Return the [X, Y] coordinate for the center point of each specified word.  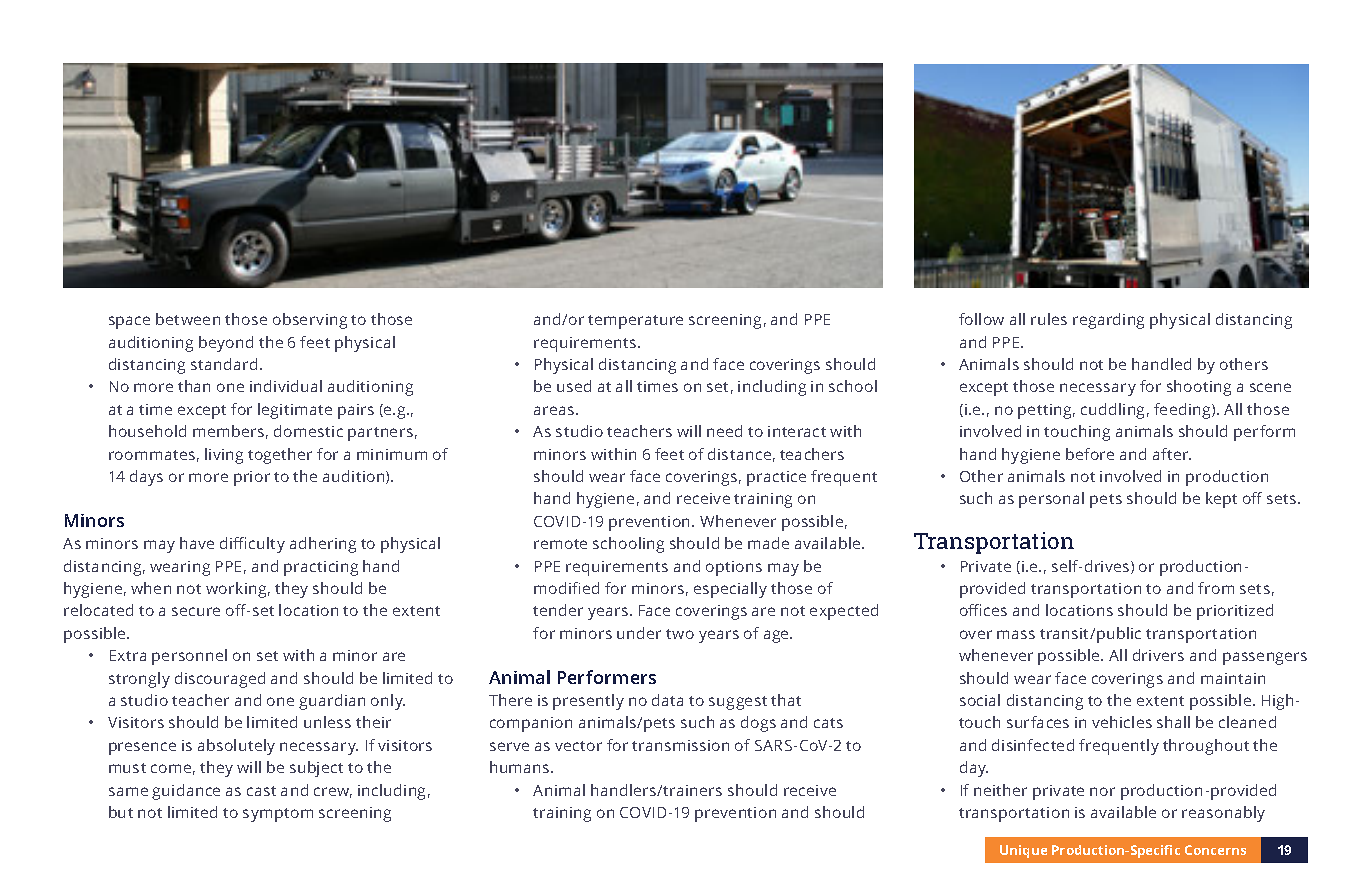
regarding [1108, 321]
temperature [635, 322]
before [1090, 454]
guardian [332, 702]
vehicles [1122, 722]
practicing [321, 568]
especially [730, 590]
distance [739, 454]
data [667, 700]
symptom [278, 815]
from [1216, 588]
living [224, 456]
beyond [226, 344]
